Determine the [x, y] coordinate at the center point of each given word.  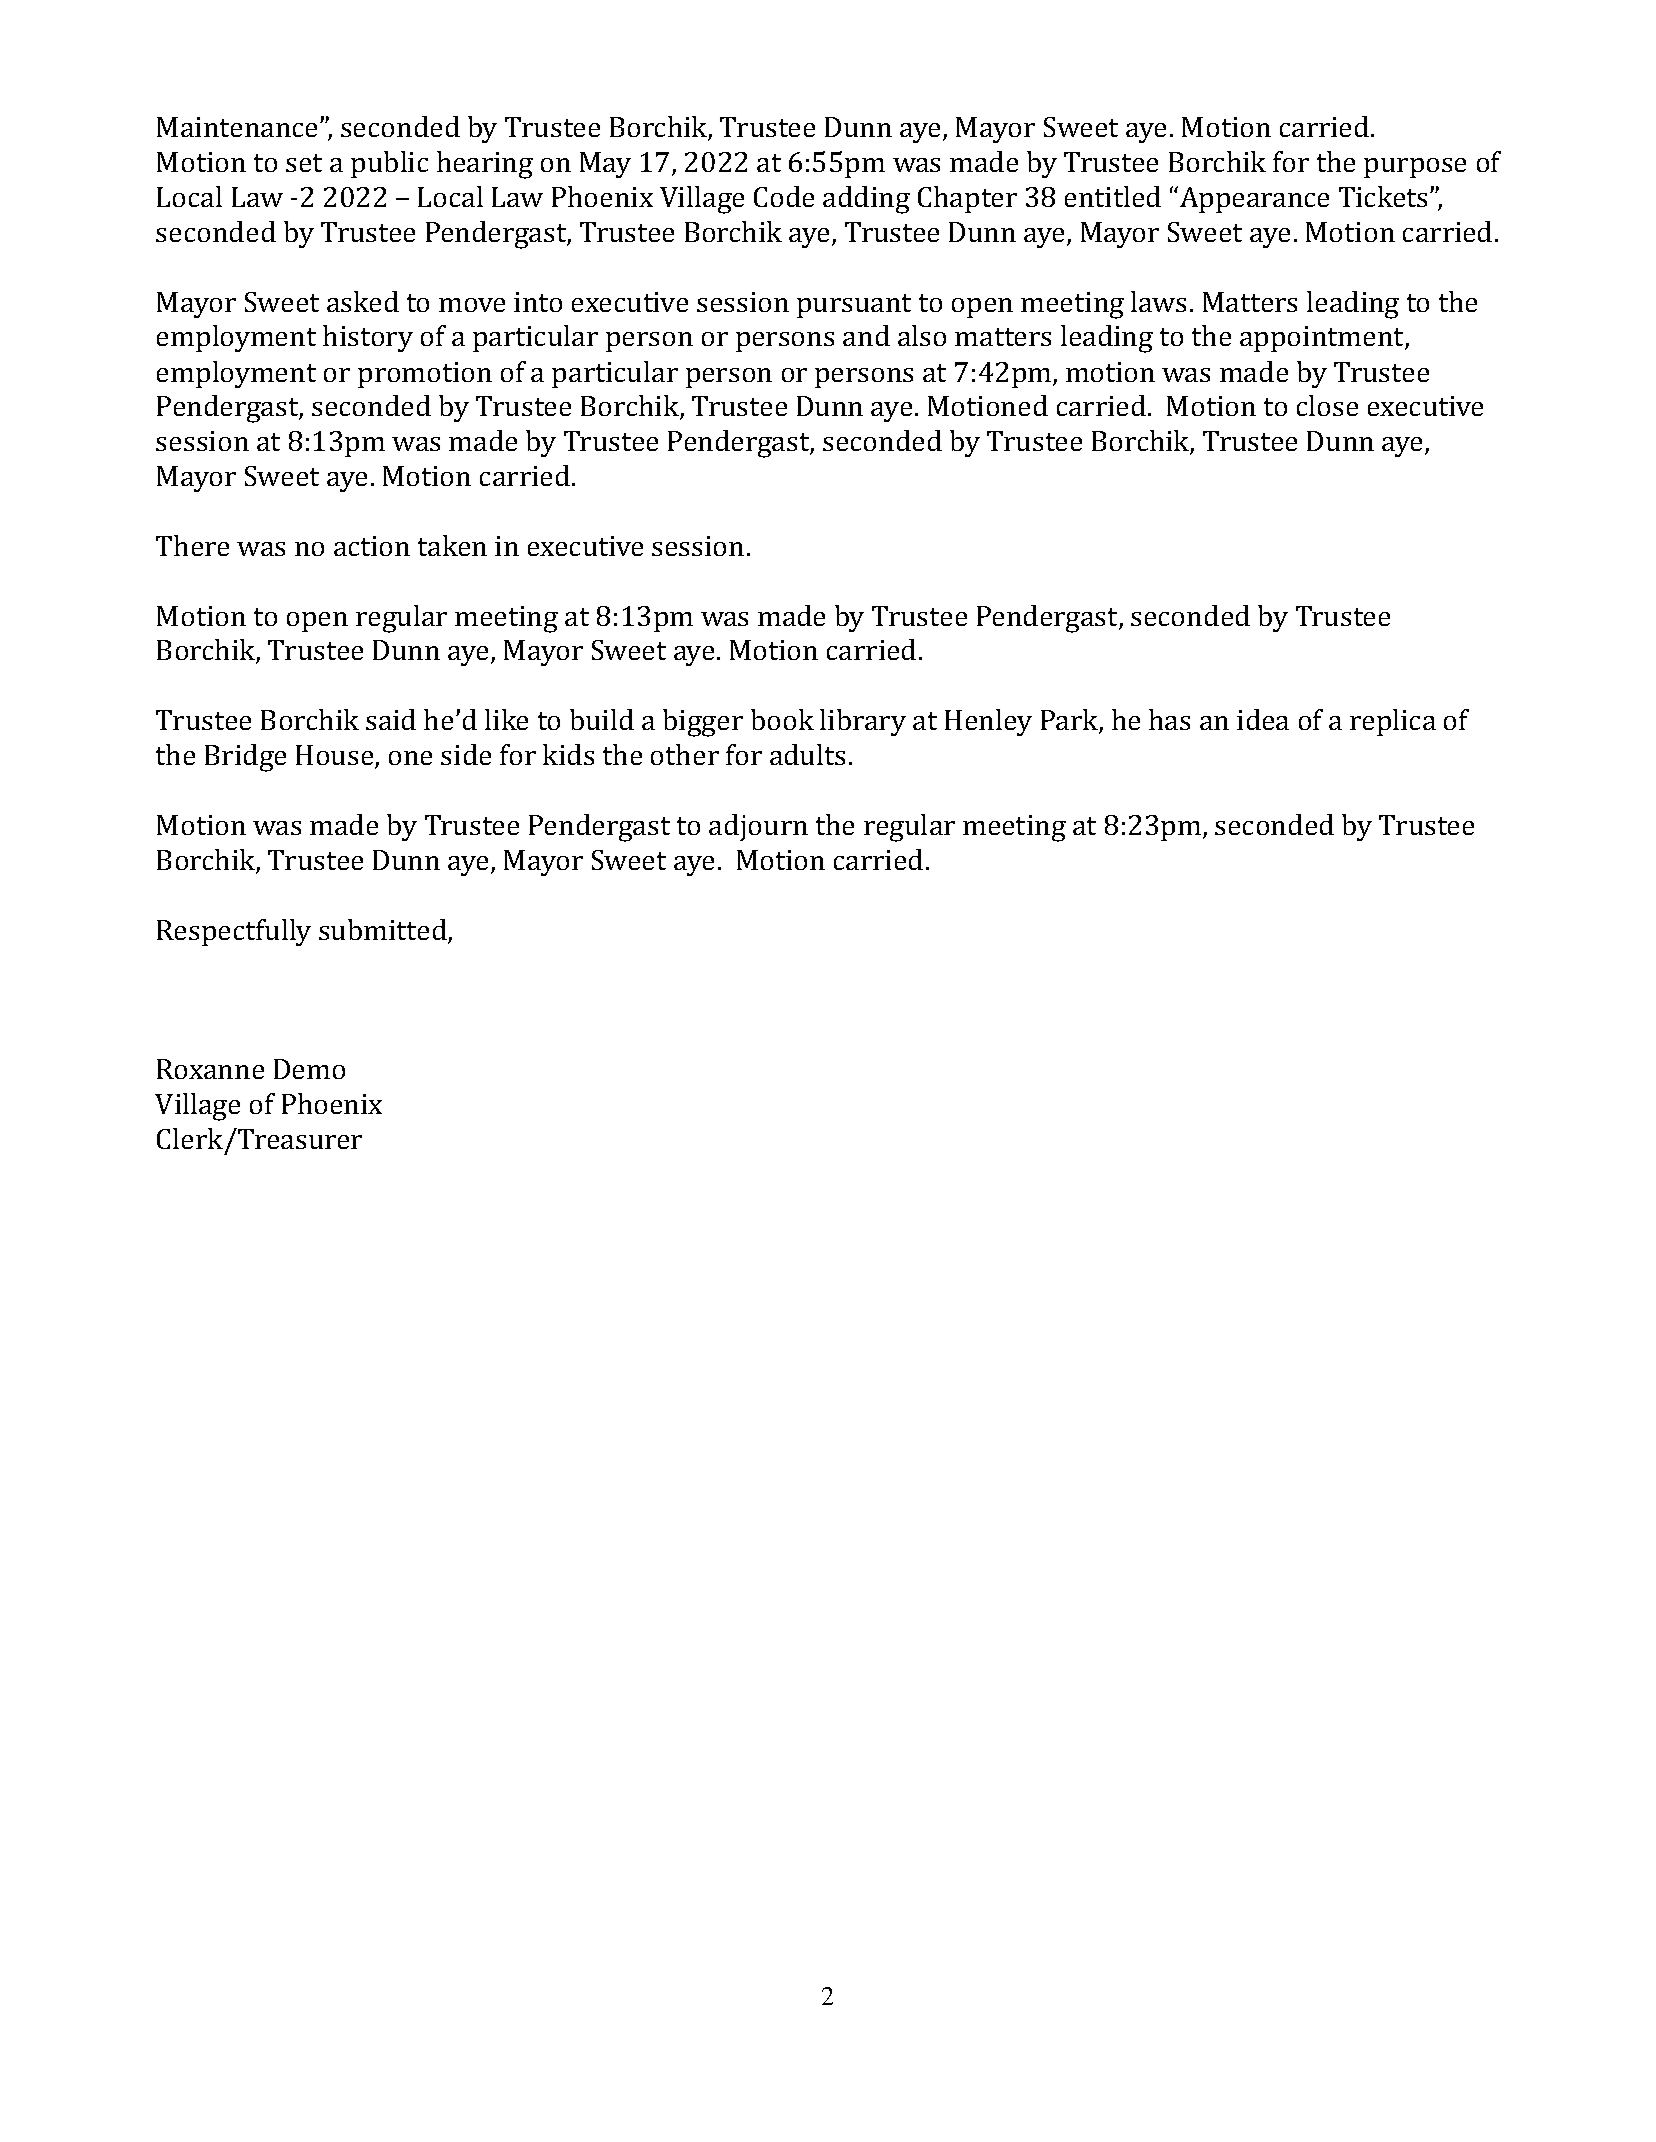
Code [784, 196]
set [304, 163]
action [372, 546]
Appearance [1254, 200]
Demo [309, 1069]
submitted [384, 931]
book [782, 719]
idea [1263, 719]
